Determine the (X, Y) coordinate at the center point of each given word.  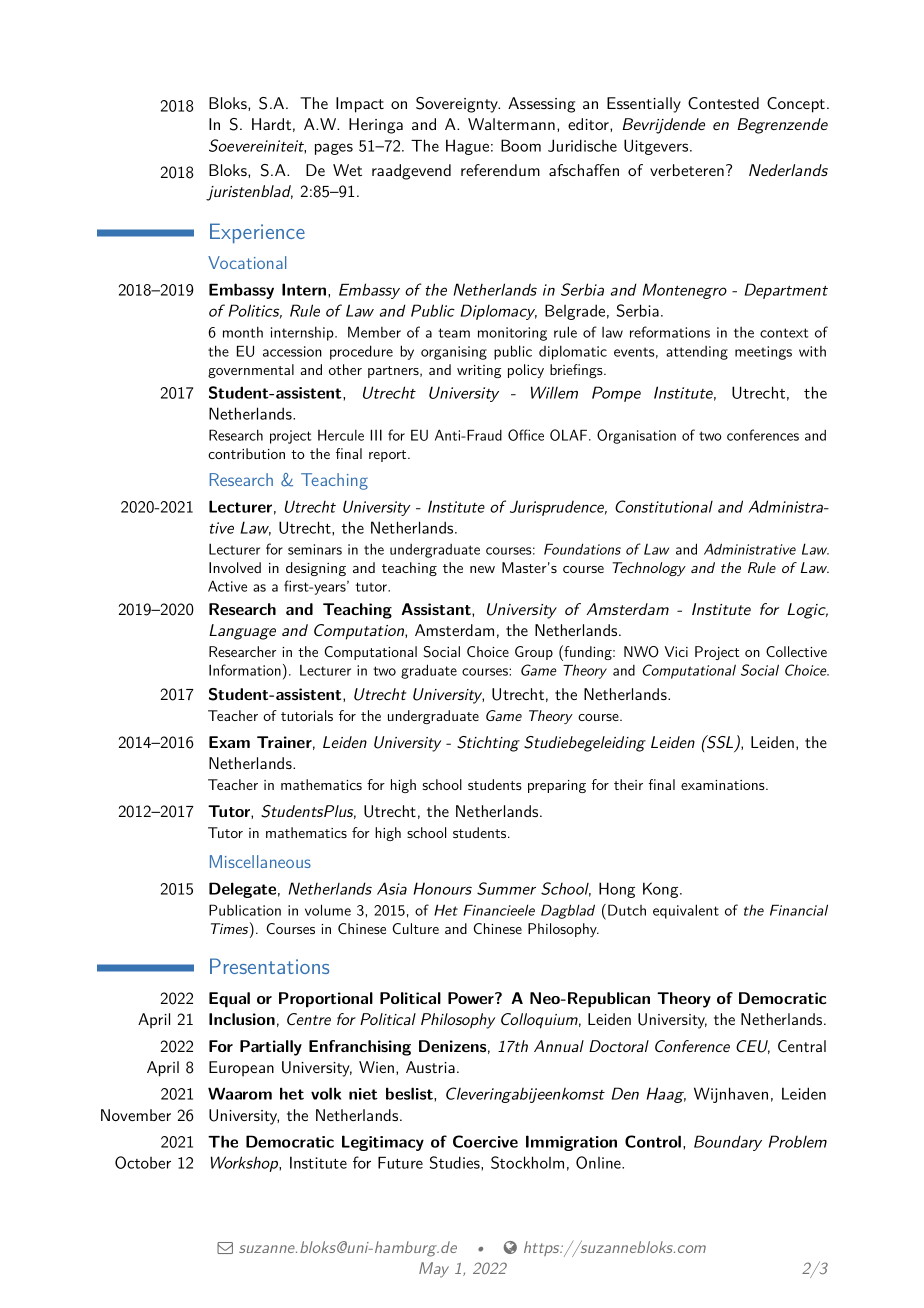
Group (534, 653)
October (143, 1162)
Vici (676, 651)
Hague (467, 147)
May (434, 1270)
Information (245, 670)
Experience (257, 233)
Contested (723, 103)
